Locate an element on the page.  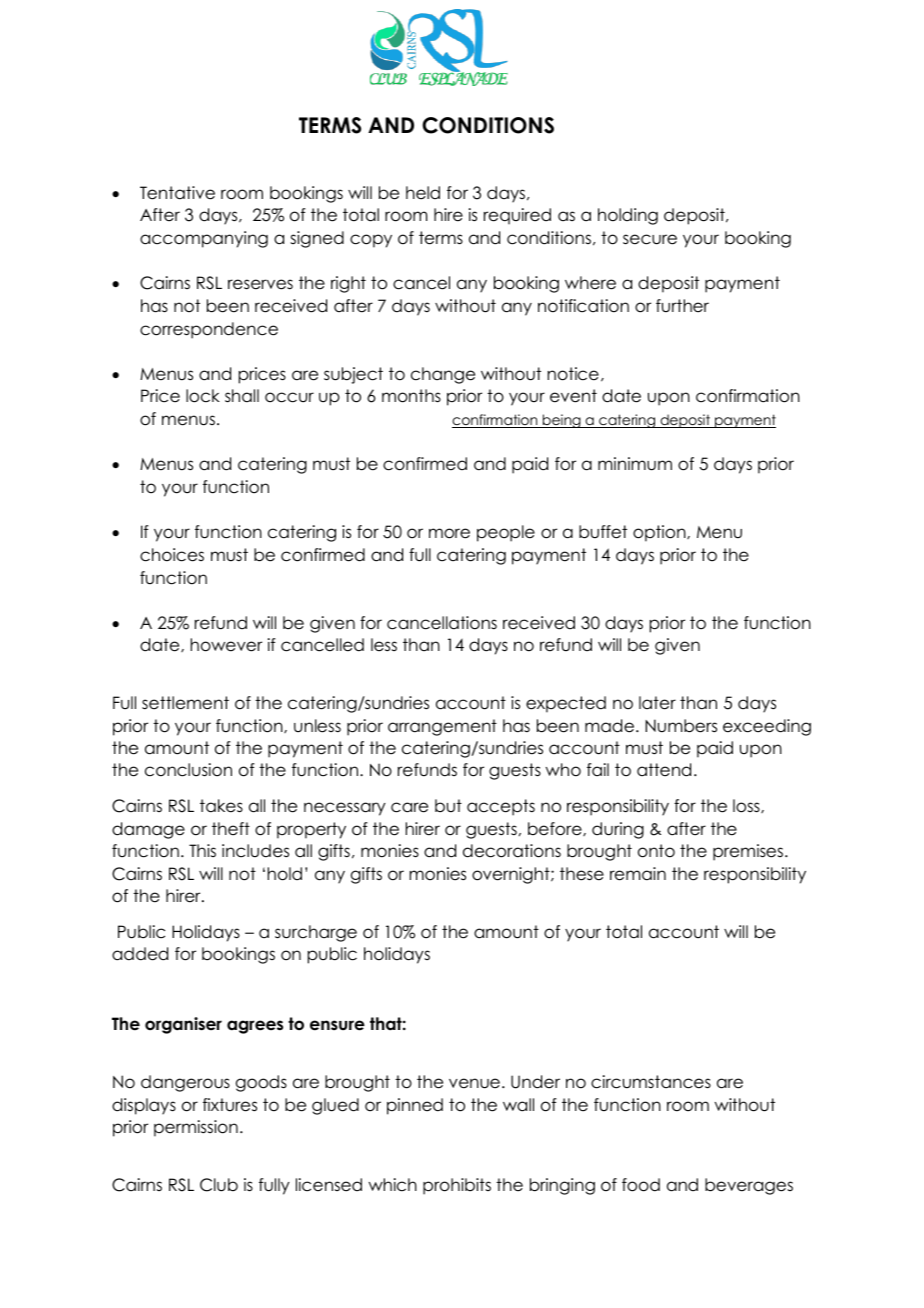
later is located at coordinates (657, 703).
